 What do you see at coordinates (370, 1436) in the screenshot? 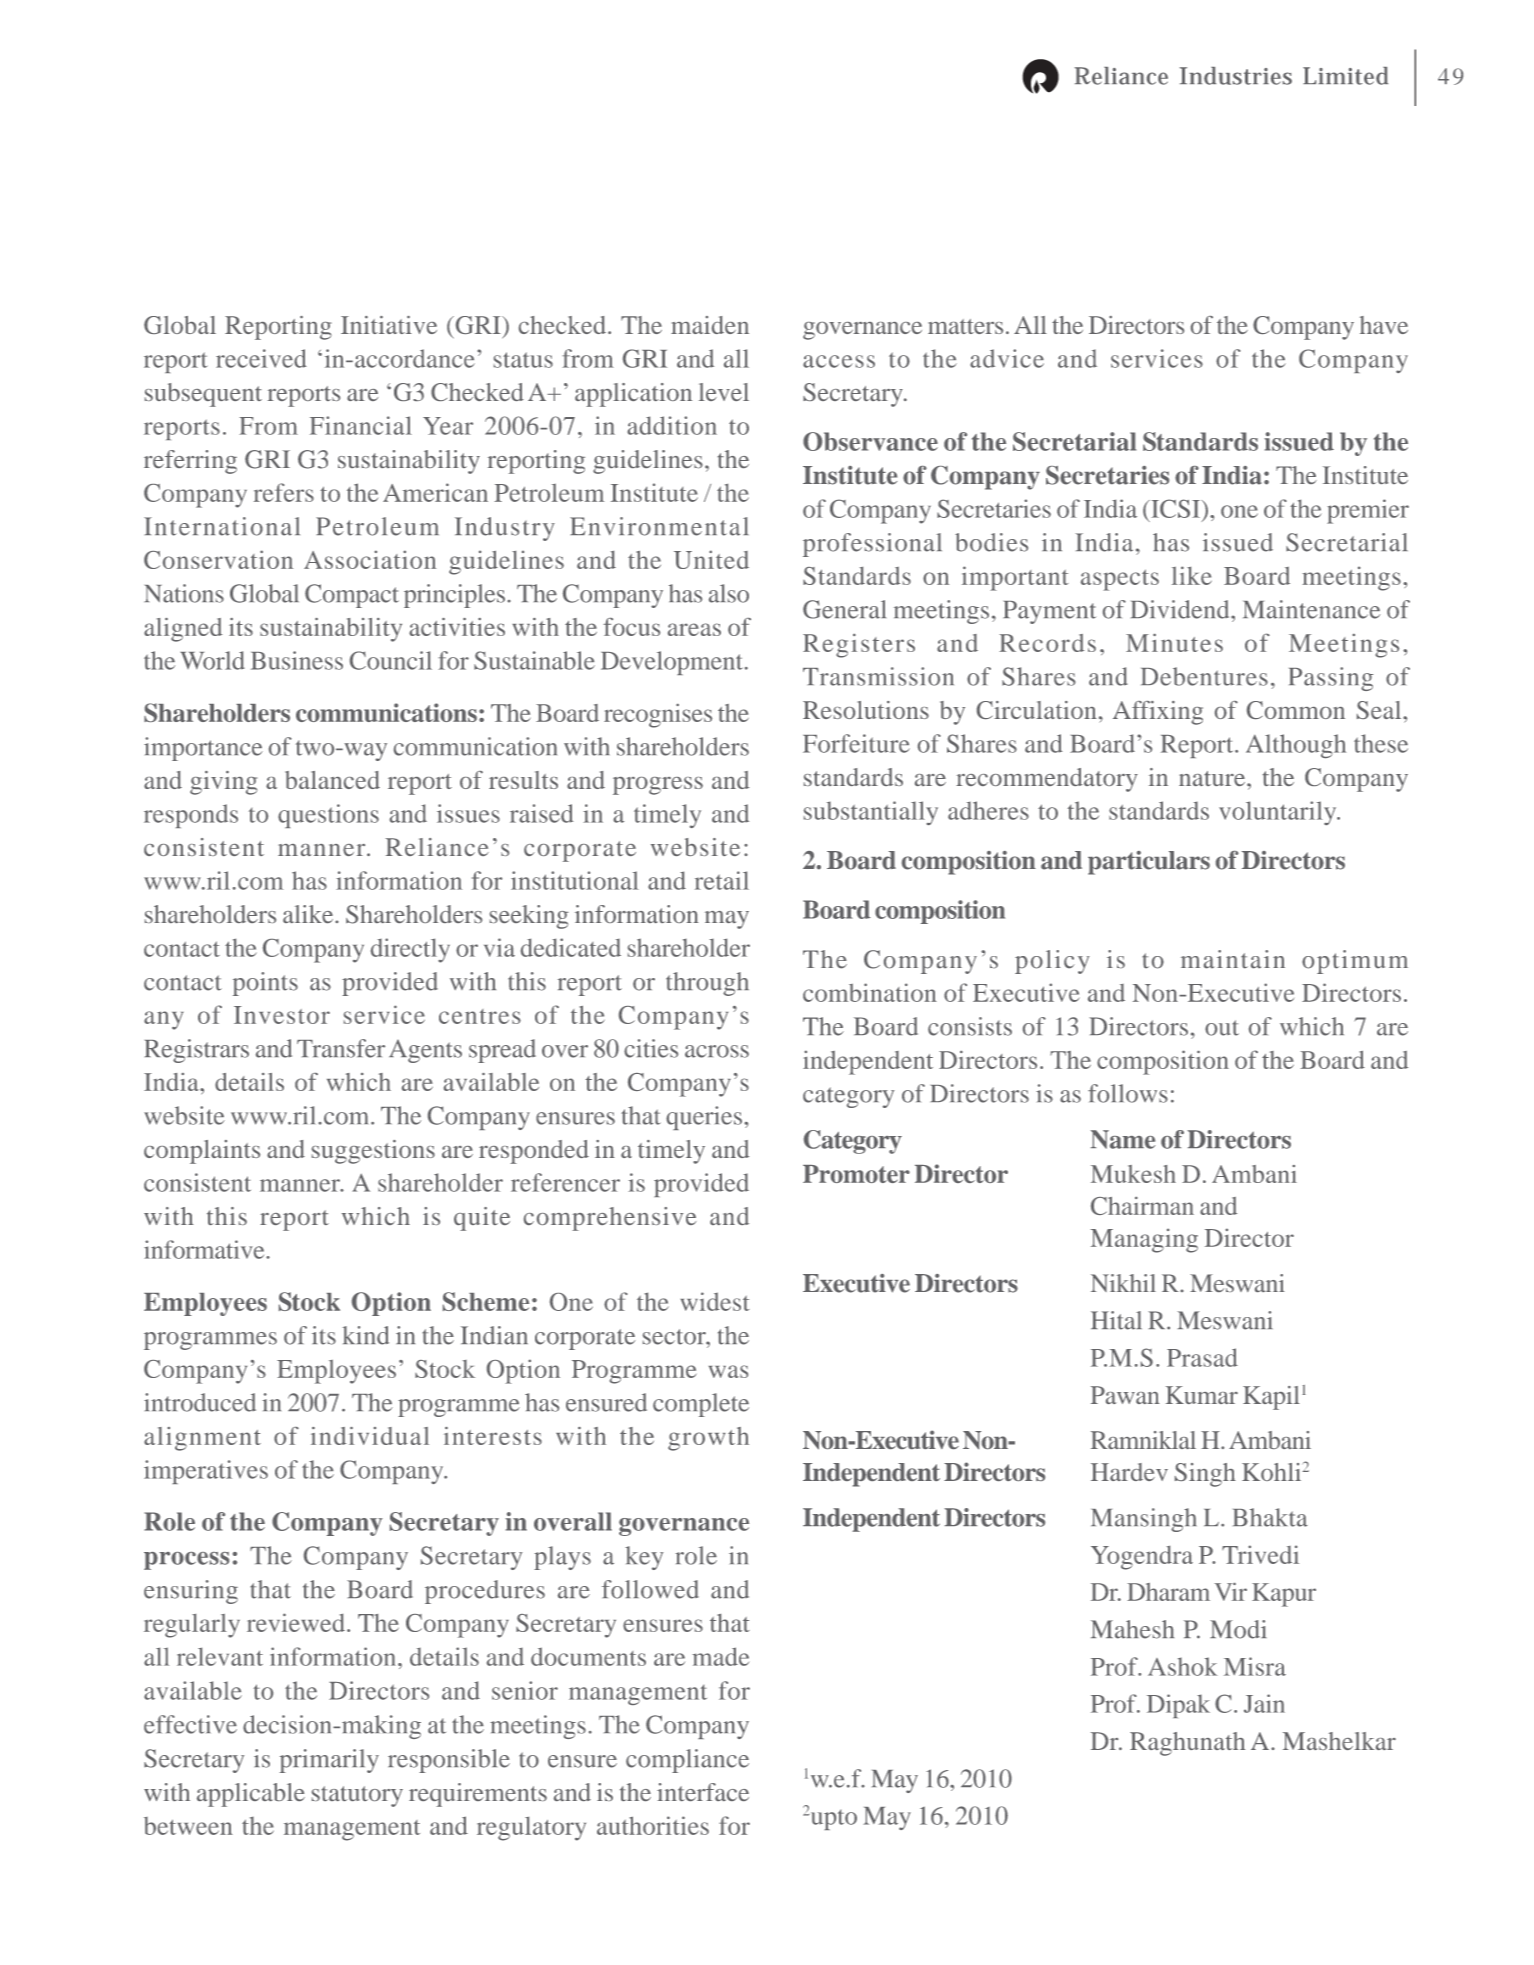
I see `individual` at bounding box center [370, 1436].
